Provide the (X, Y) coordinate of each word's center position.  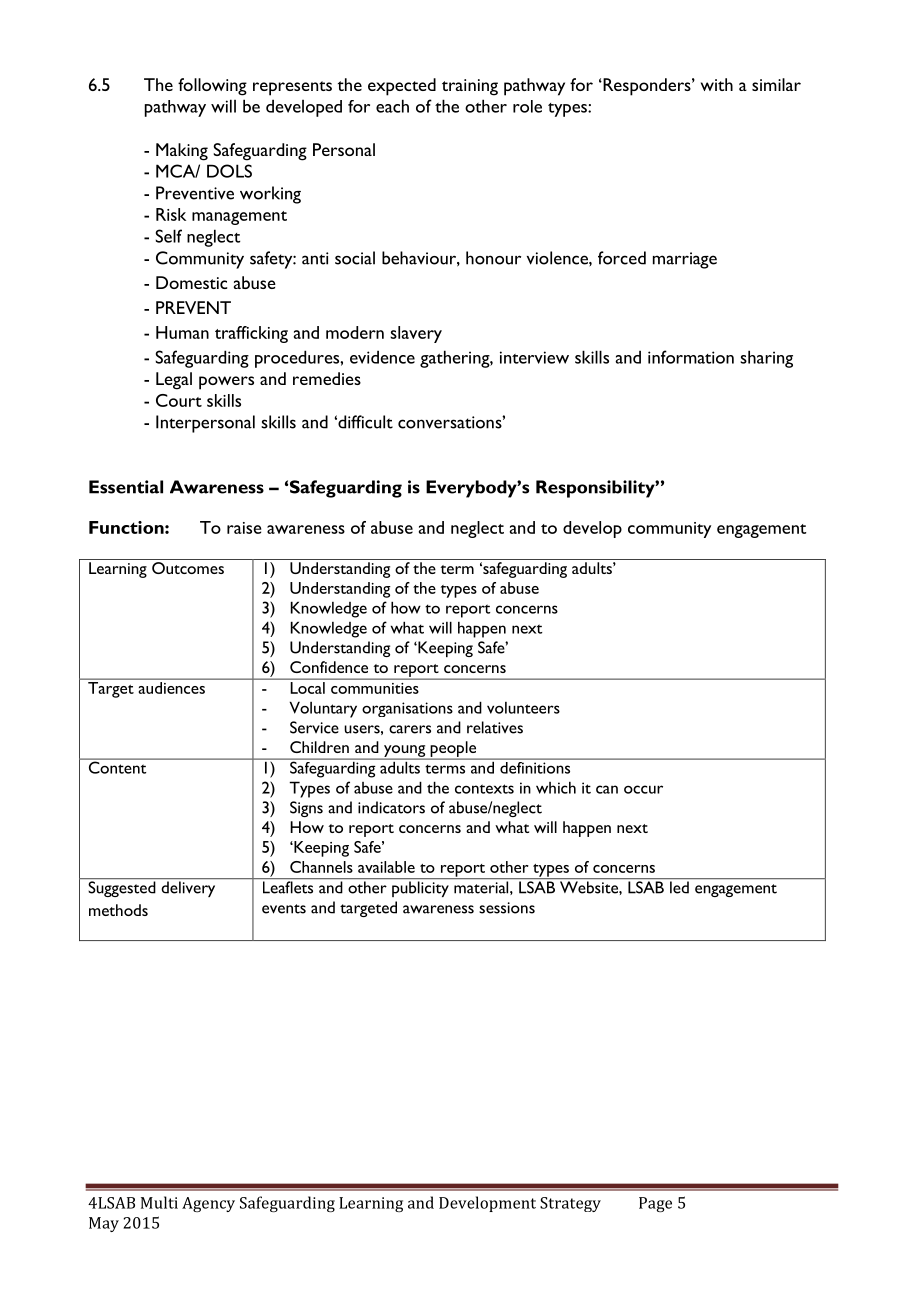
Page (655, 1204)
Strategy (570, 1204)
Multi (159, 1202)
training (470, 87)
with (717, 84)
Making (182, 152)
